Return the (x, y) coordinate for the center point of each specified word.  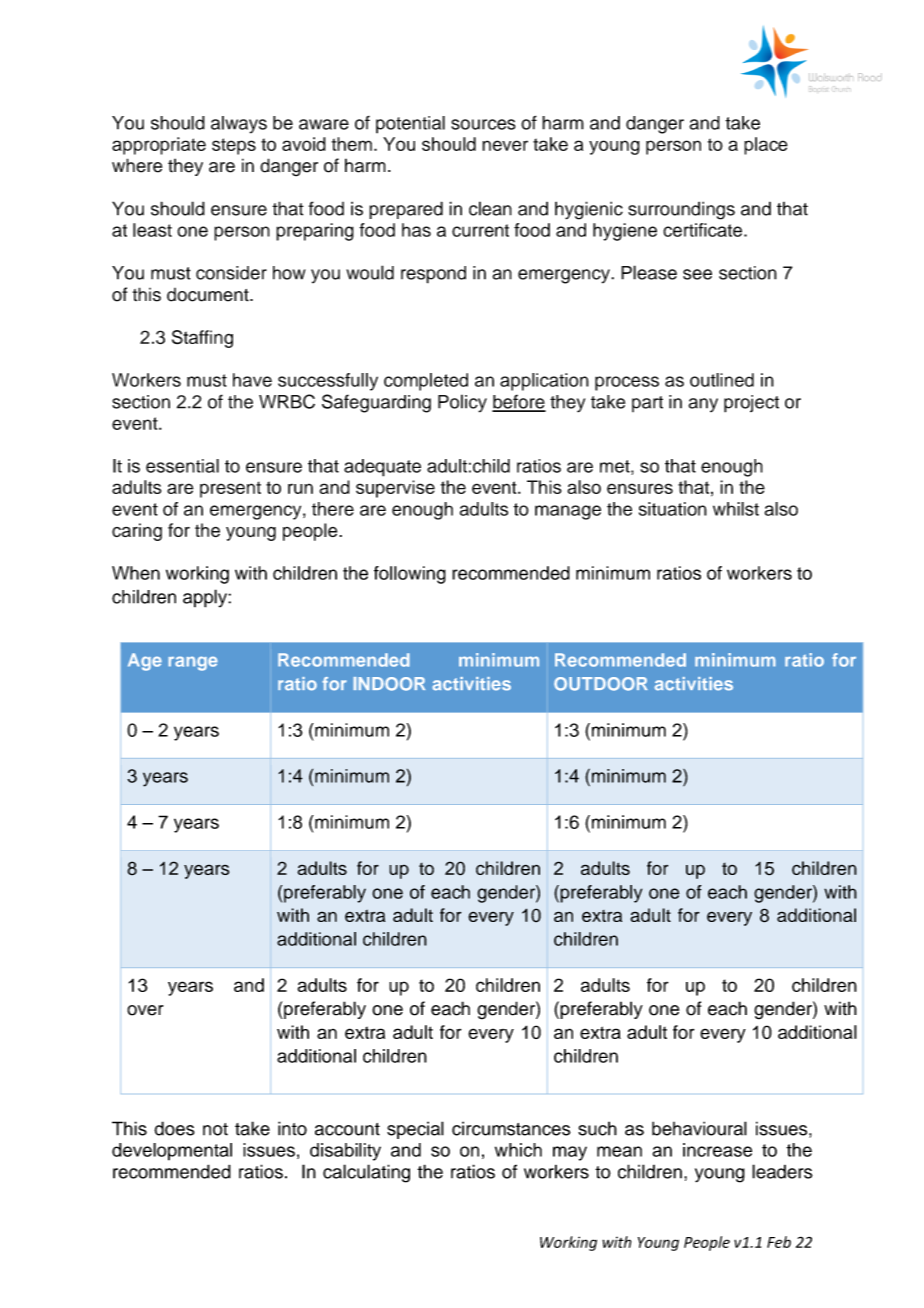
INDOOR (389, 684)
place (766, 146)
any (703, 405)
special (415, 1130)
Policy (462, 403)
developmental (172, 1152)
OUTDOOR (601, 684)
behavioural (699, 1128)
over (145, 1010)
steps (234, 146)
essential (182, 466)
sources (483, 124)
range (193, 663)
